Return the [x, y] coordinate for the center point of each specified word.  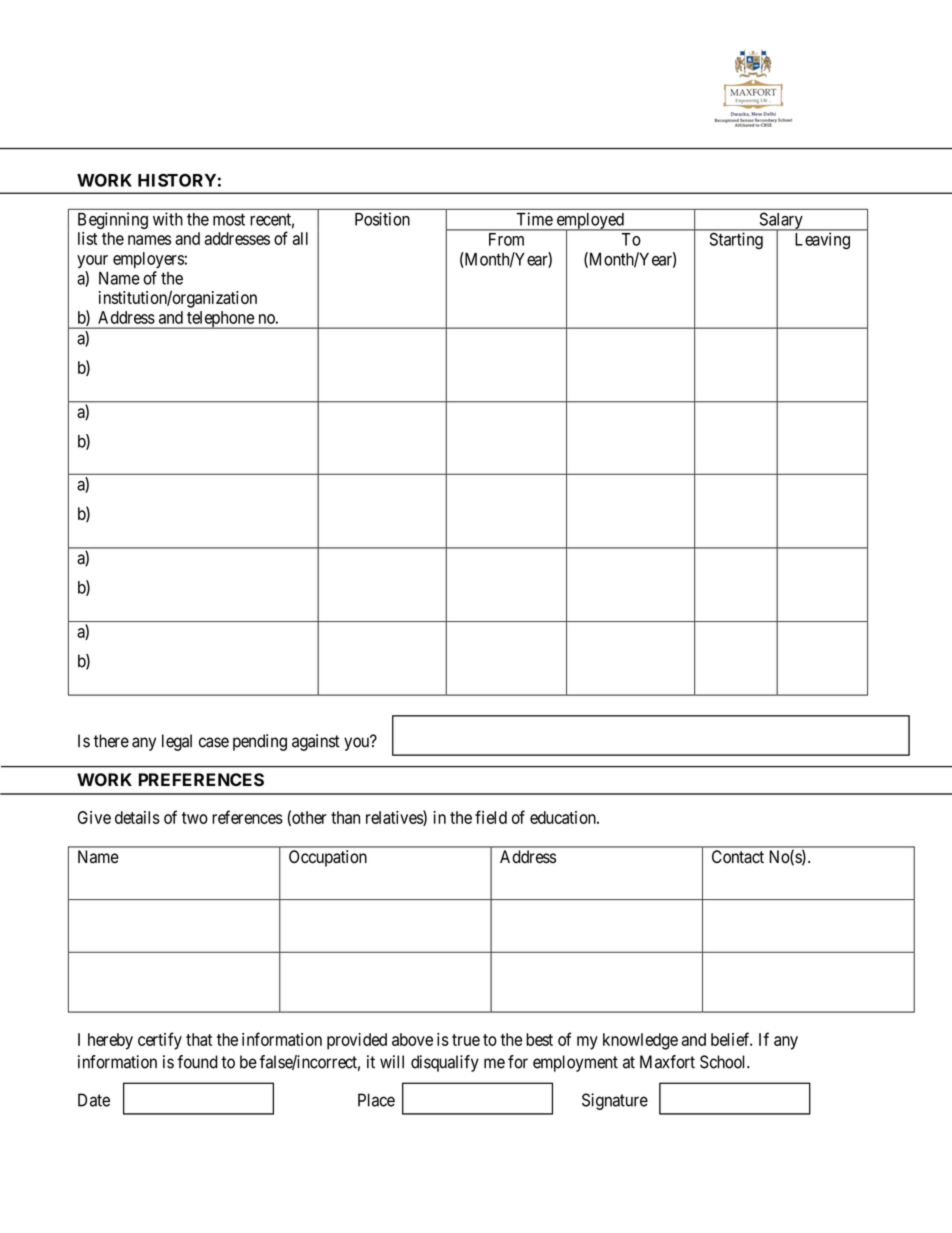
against [316, 742]
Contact [738, 857]
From [506, 239]
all [300, 238]
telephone [220, 320]
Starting [736, 241]
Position [382, 219]
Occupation [328, 858]
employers [148, 260]
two [195, 818]
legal [177, 742]
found [197, 1062]
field [491, 817]
